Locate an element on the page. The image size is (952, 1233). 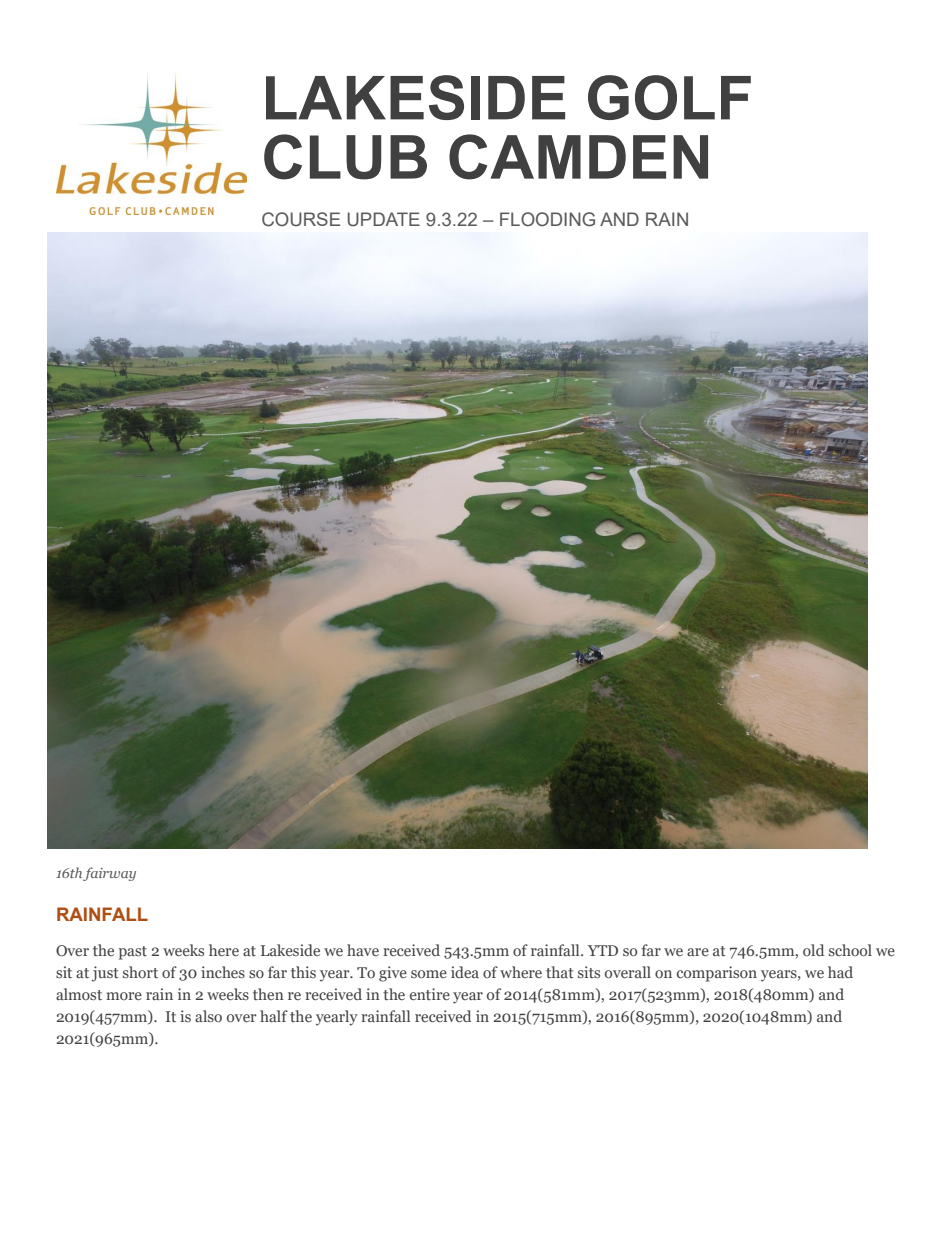
short is located at coordinates (140, 972).
